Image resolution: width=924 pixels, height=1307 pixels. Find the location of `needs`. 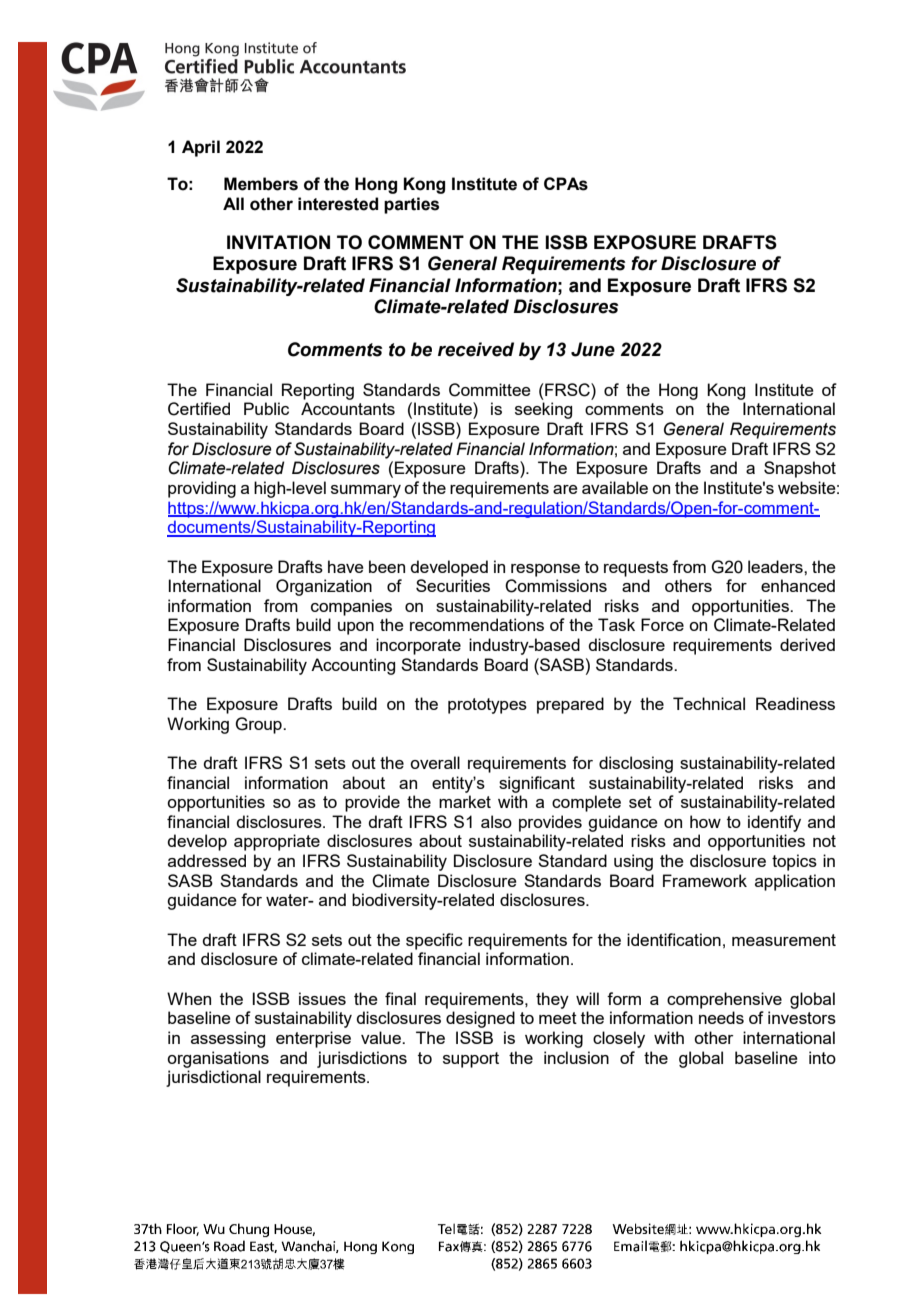

needs is located at coordinates (721, 1017).
